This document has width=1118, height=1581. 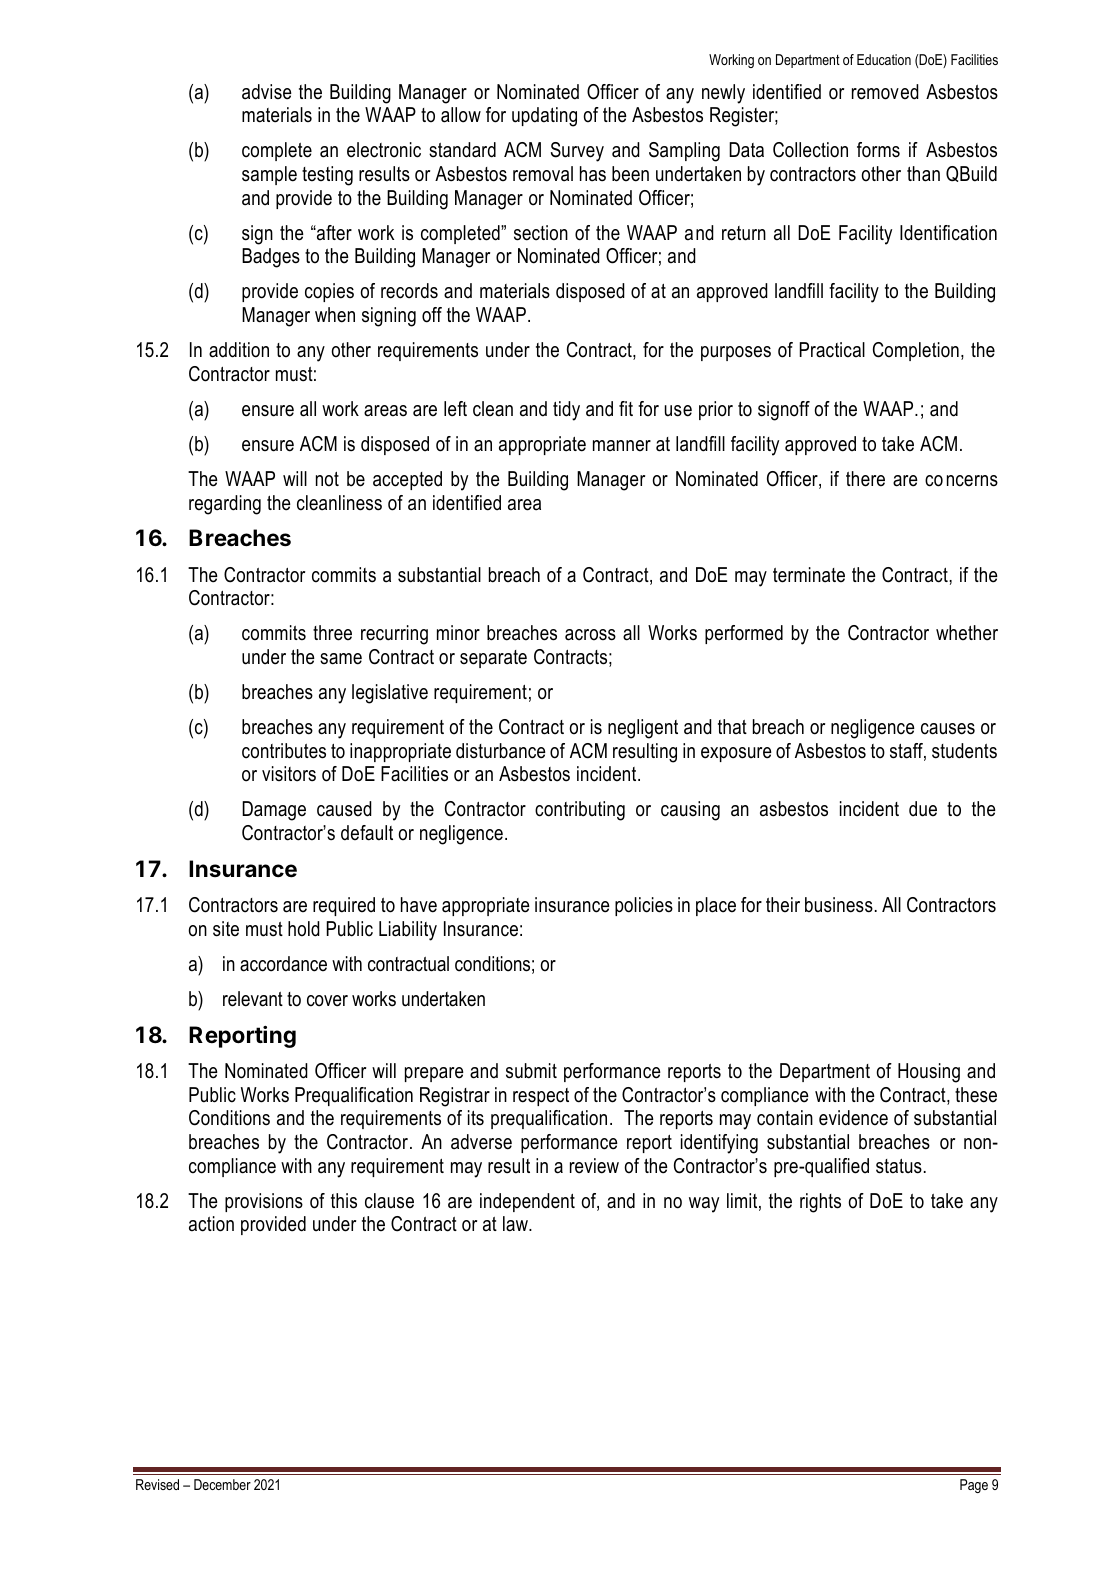 What do you see at coordinates (853, 1118) in the document?
I see `evidence` at bounding box center [853, 1118].
